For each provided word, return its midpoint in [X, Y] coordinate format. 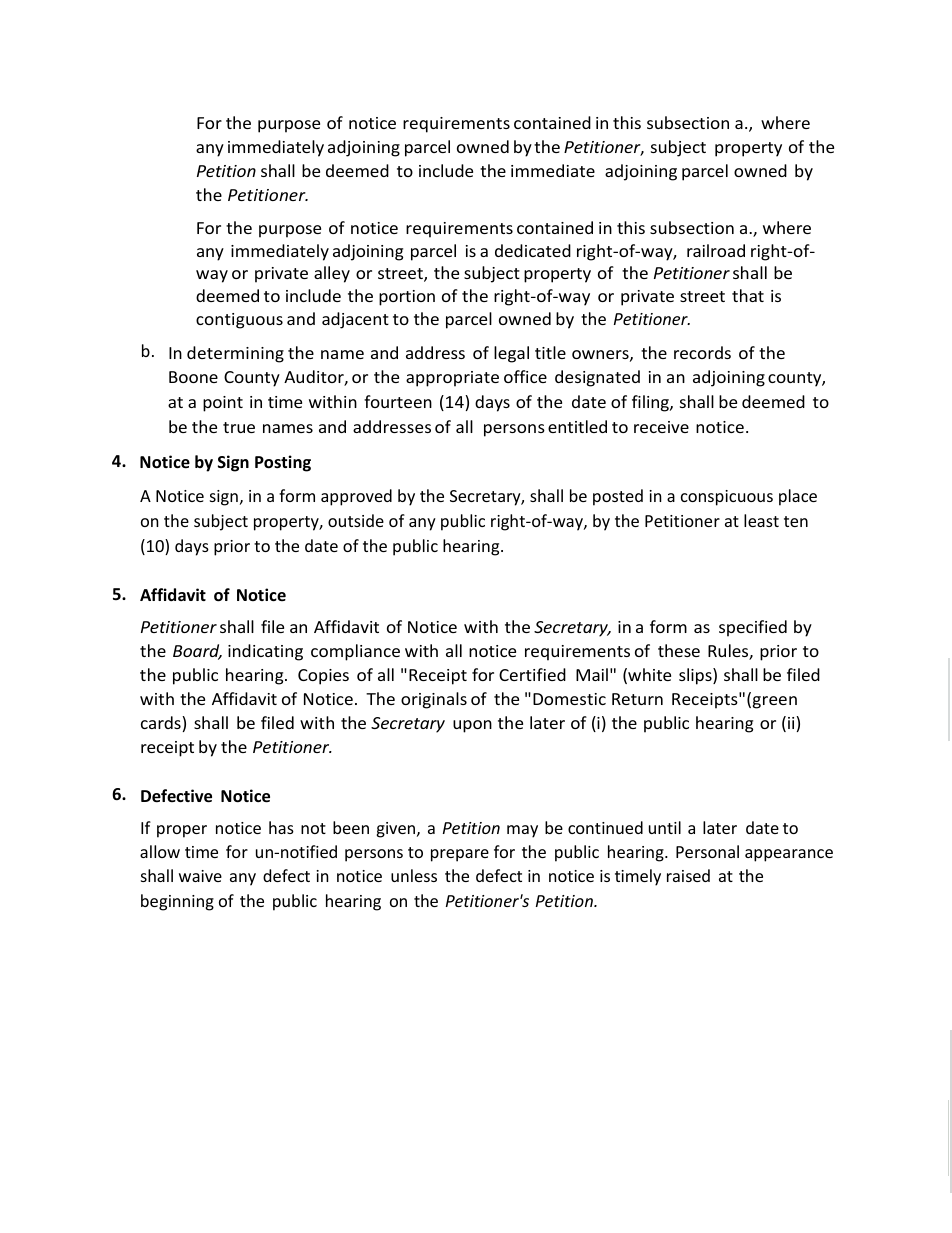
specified [753, 628]
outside [356, 520]
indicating [265, 652]
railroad [716, 250]
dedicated [533, 250]
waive [200, 876]
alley [332, 274]
